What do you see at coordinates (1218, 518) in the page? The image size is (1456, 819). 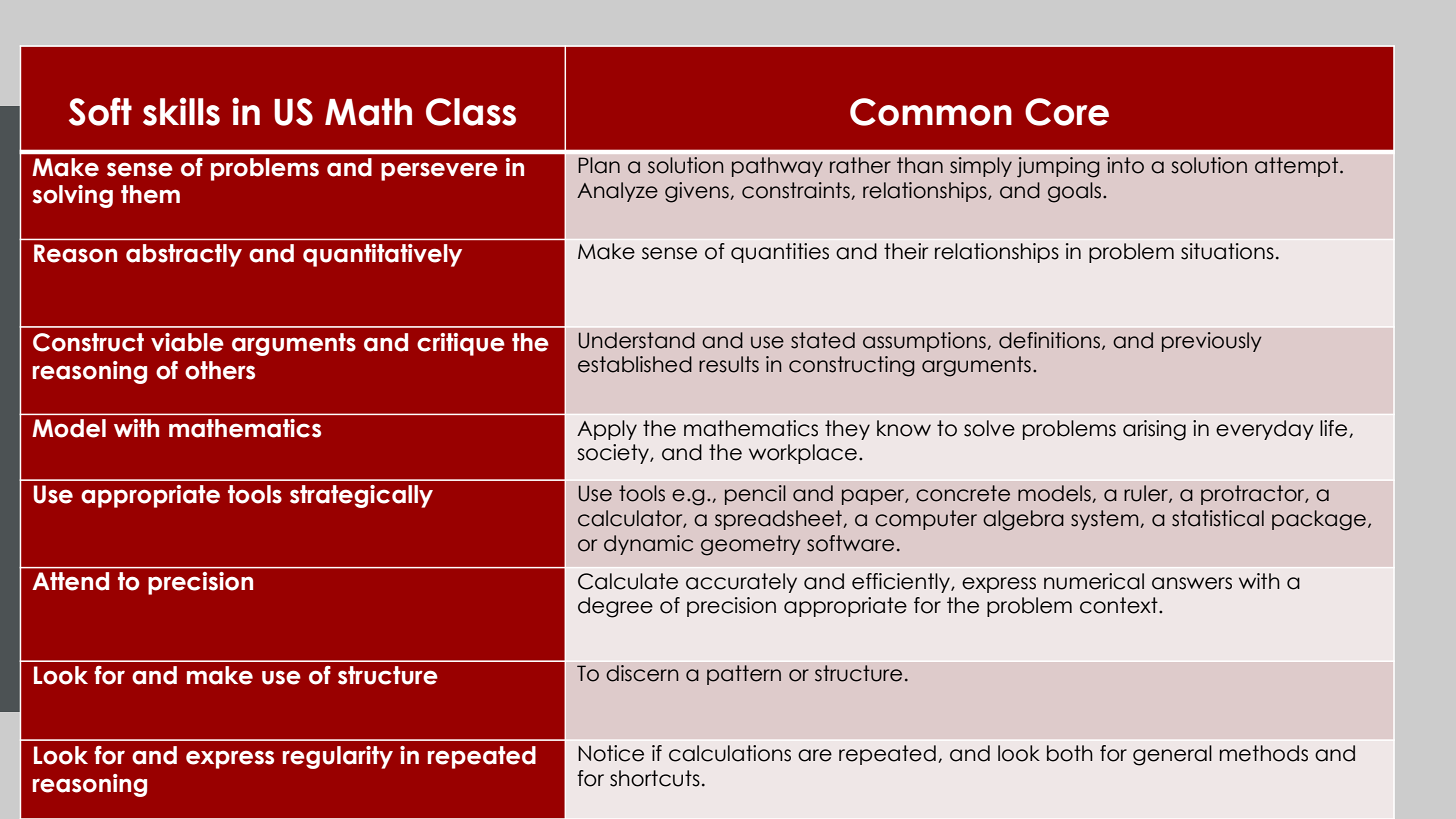 I see `statistical` at bounding box center [1218, 518].
